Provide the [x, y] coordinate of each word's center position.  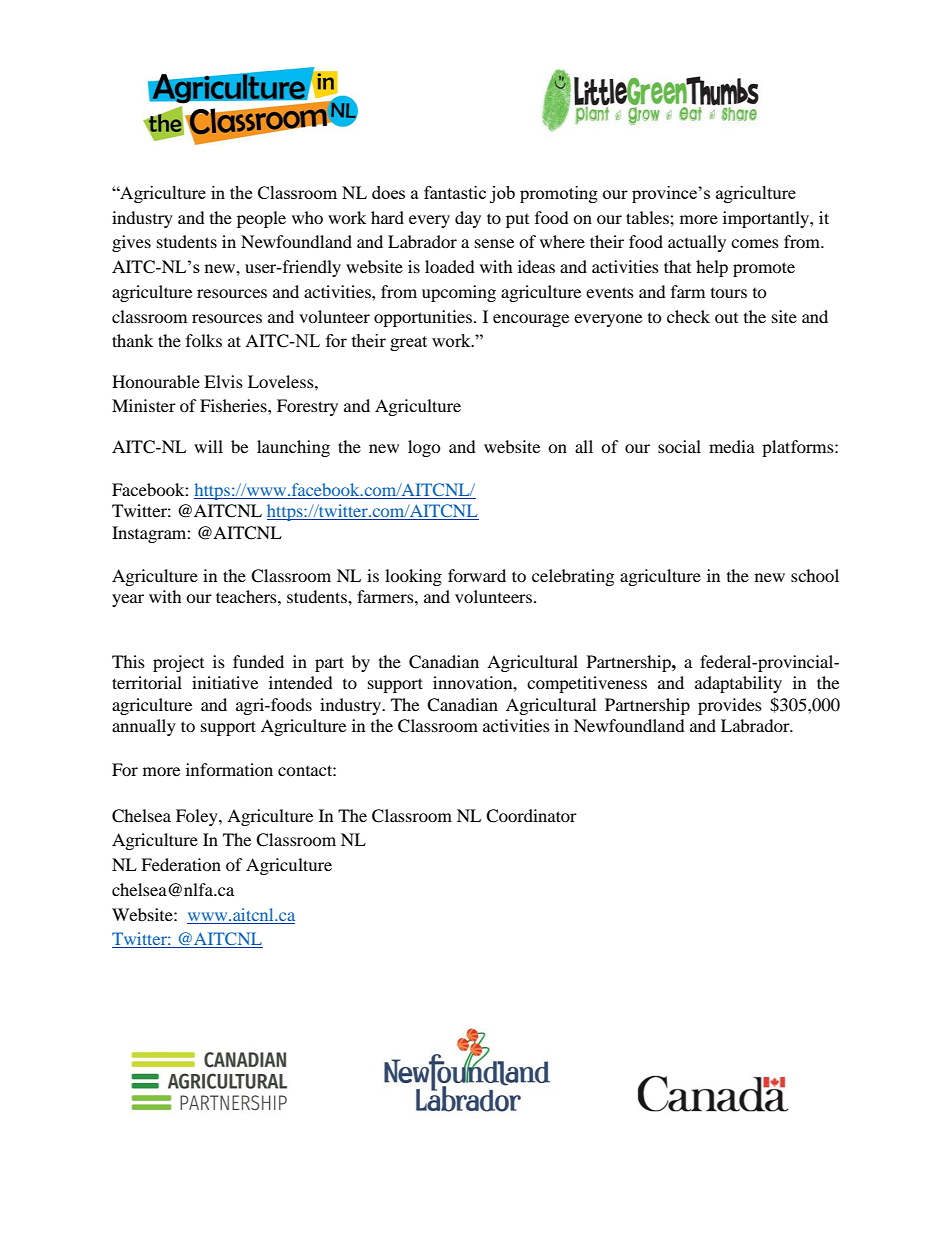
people [261, 219]
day [468, 219]
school [815, 575]
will [208, 446]
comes [755, 243]
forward [477, 575]
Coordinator [531, 816]
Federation [181, 864]
